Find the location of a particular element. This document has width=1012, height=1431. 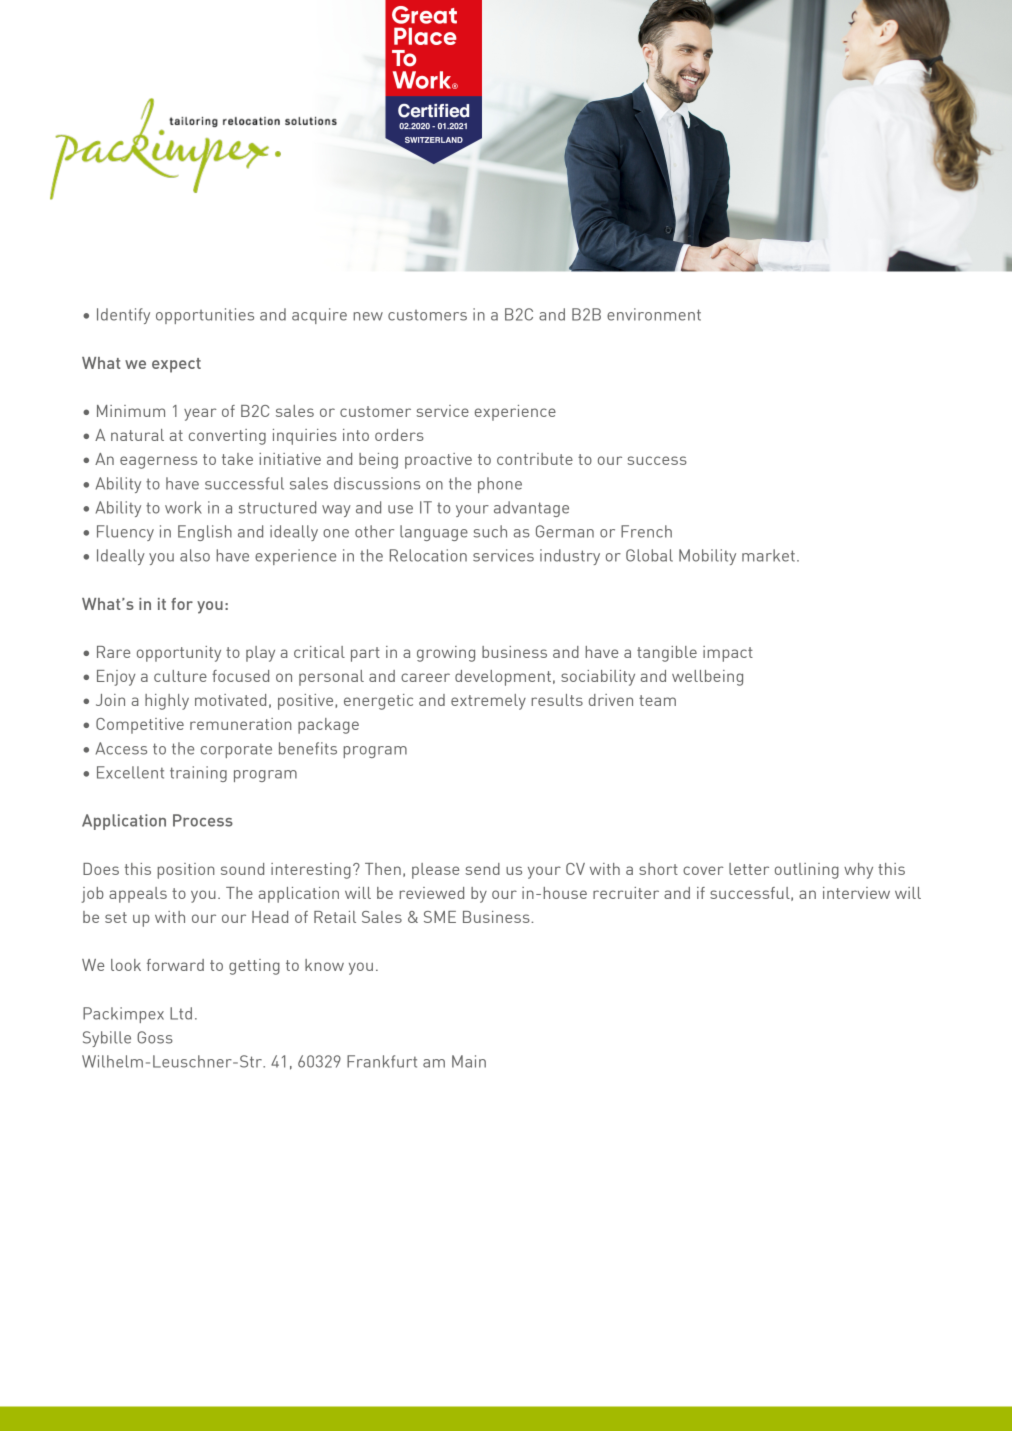

work is located at coordinates (183, 507).
